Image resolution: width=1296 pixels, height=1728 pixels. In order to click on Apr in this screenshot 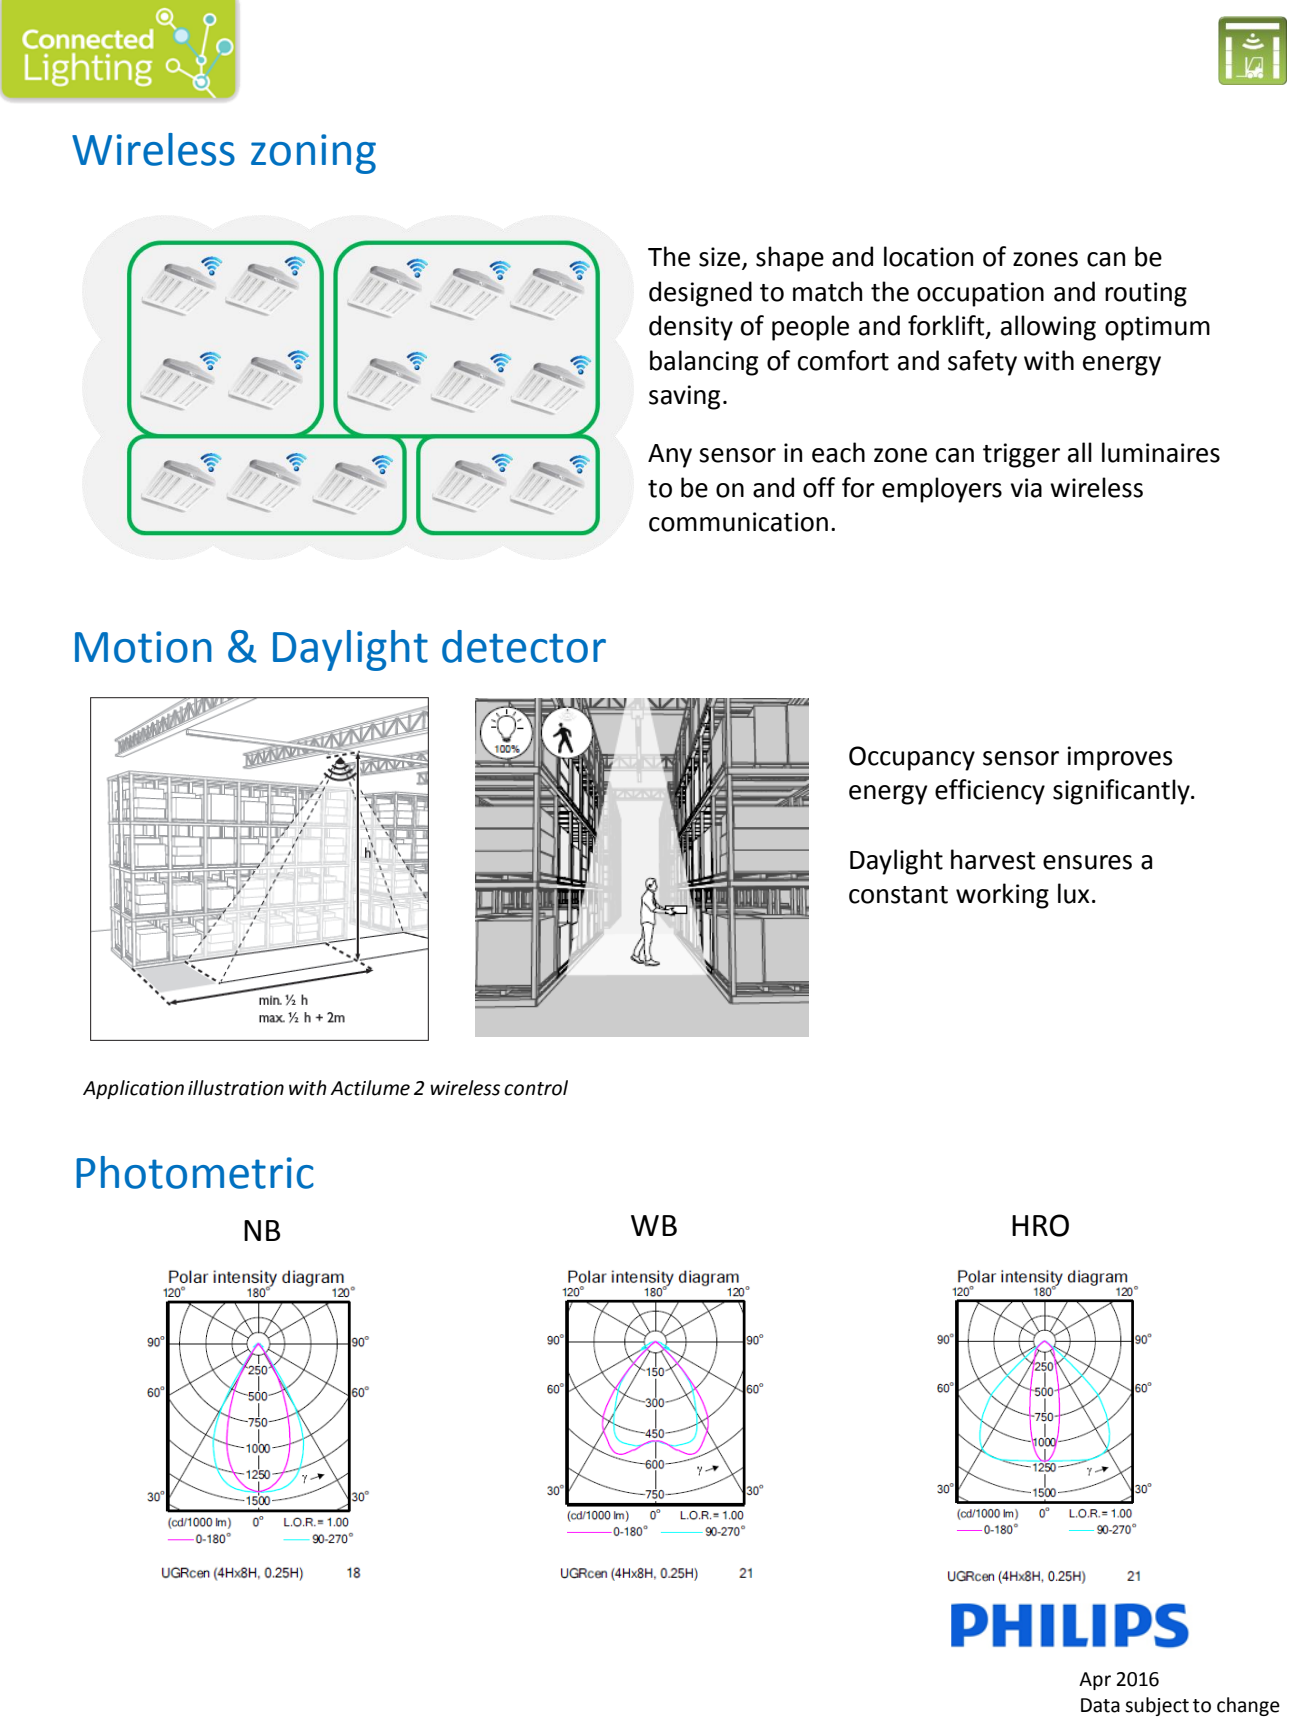, I will do `click(1095, 1681)`.
